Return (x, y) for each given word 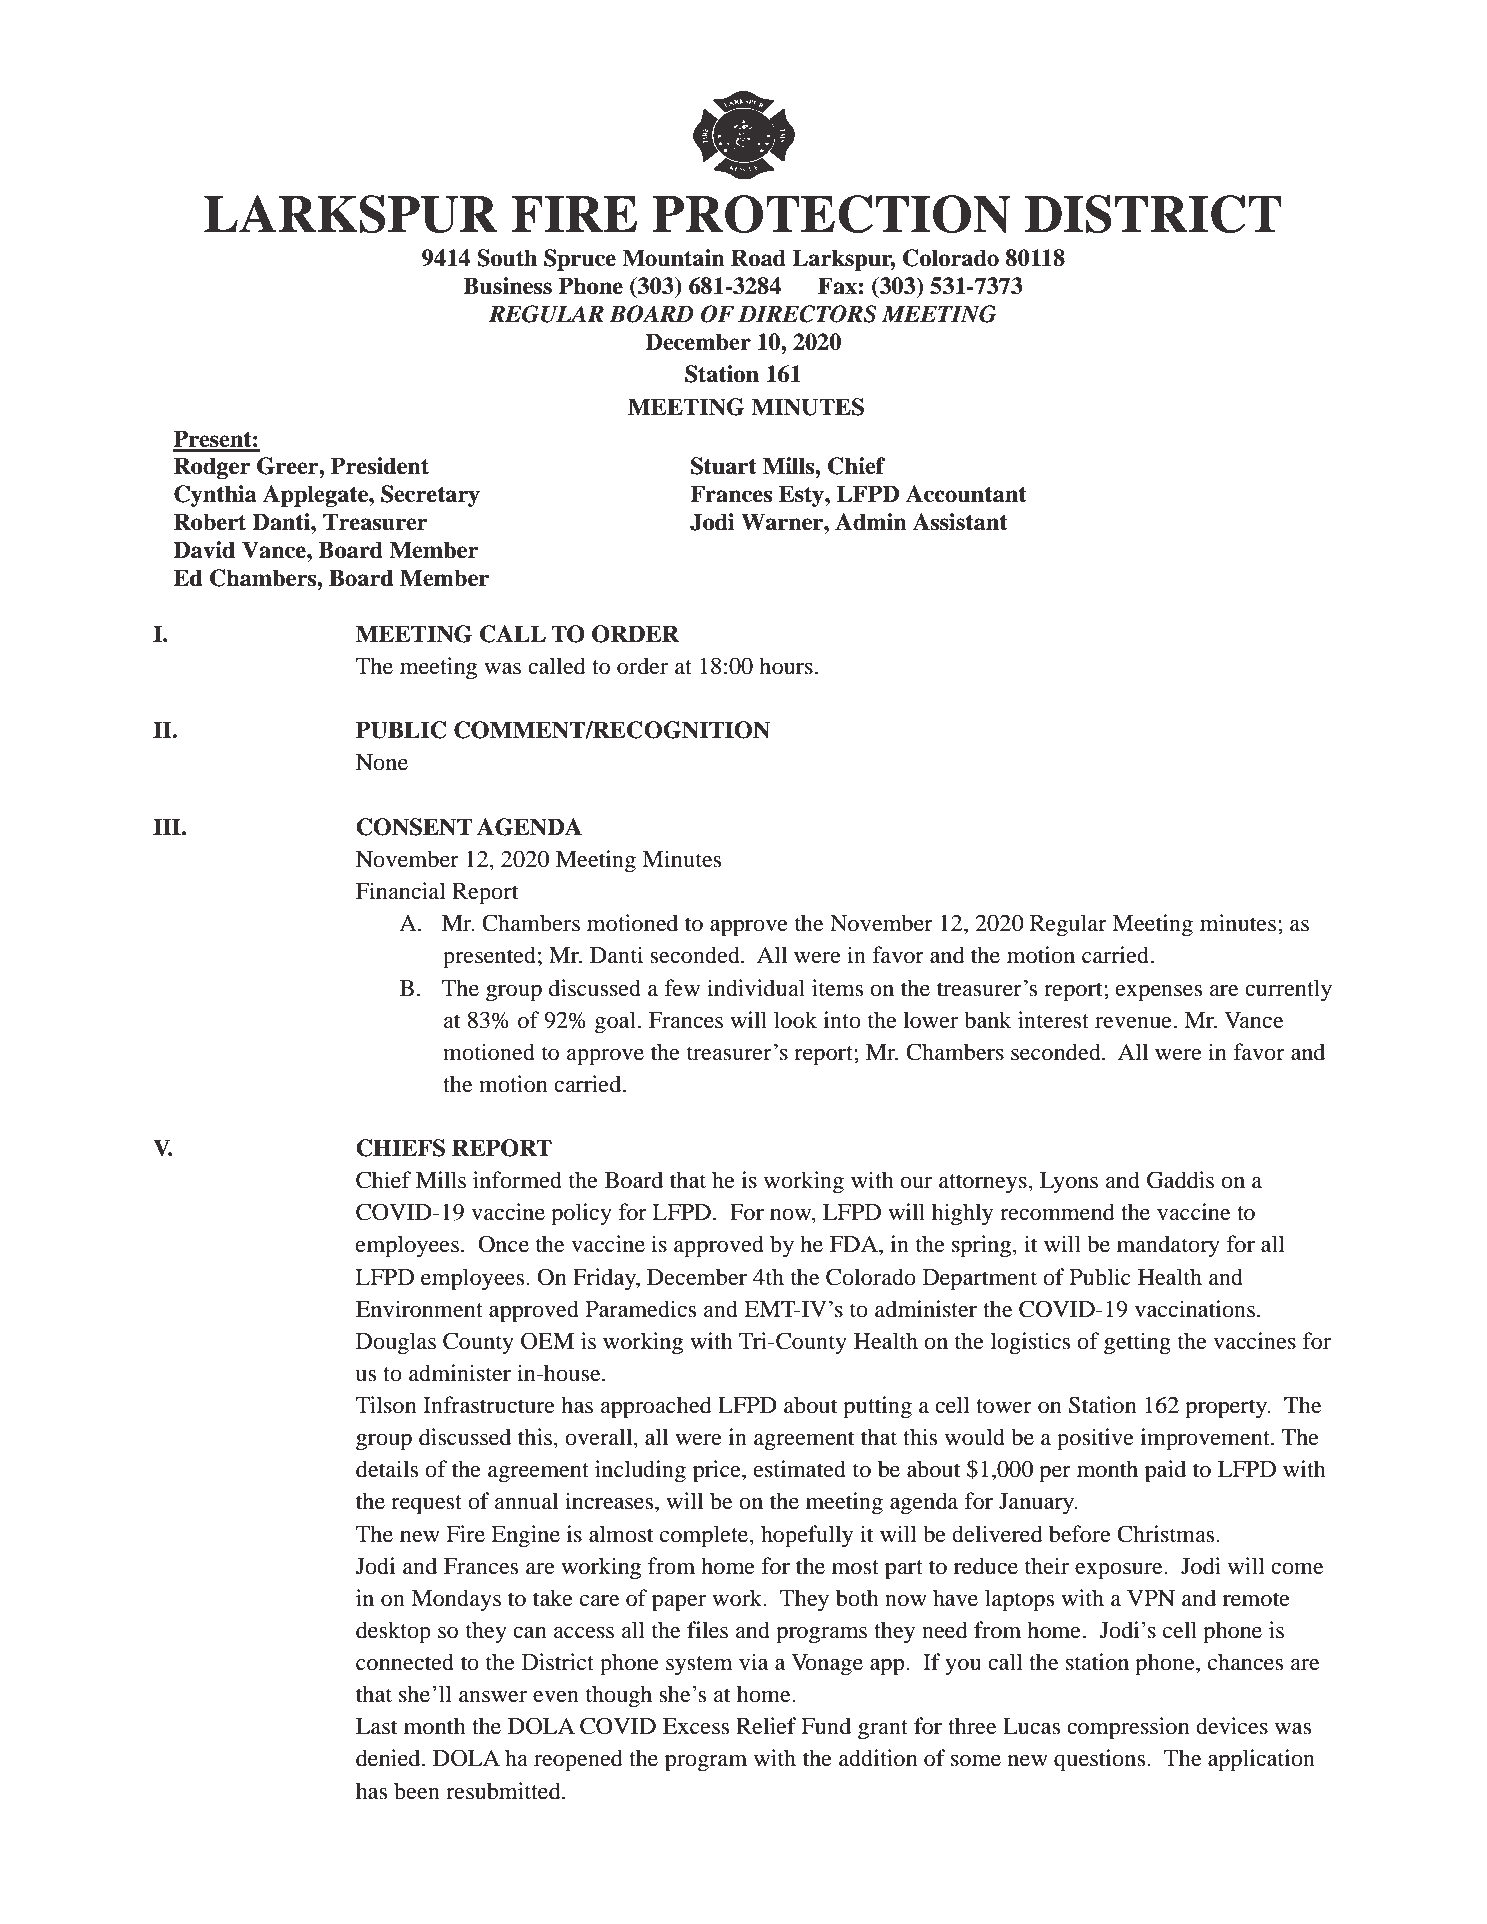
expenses (1159, 993)
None (382, 762)
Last (377, 1726)
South (507, 258)
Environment (419, 1309)
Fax (837, 286)
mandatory (1168, 1246)
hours (786, 666)
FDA (855, 1244)
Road (758, 258)
